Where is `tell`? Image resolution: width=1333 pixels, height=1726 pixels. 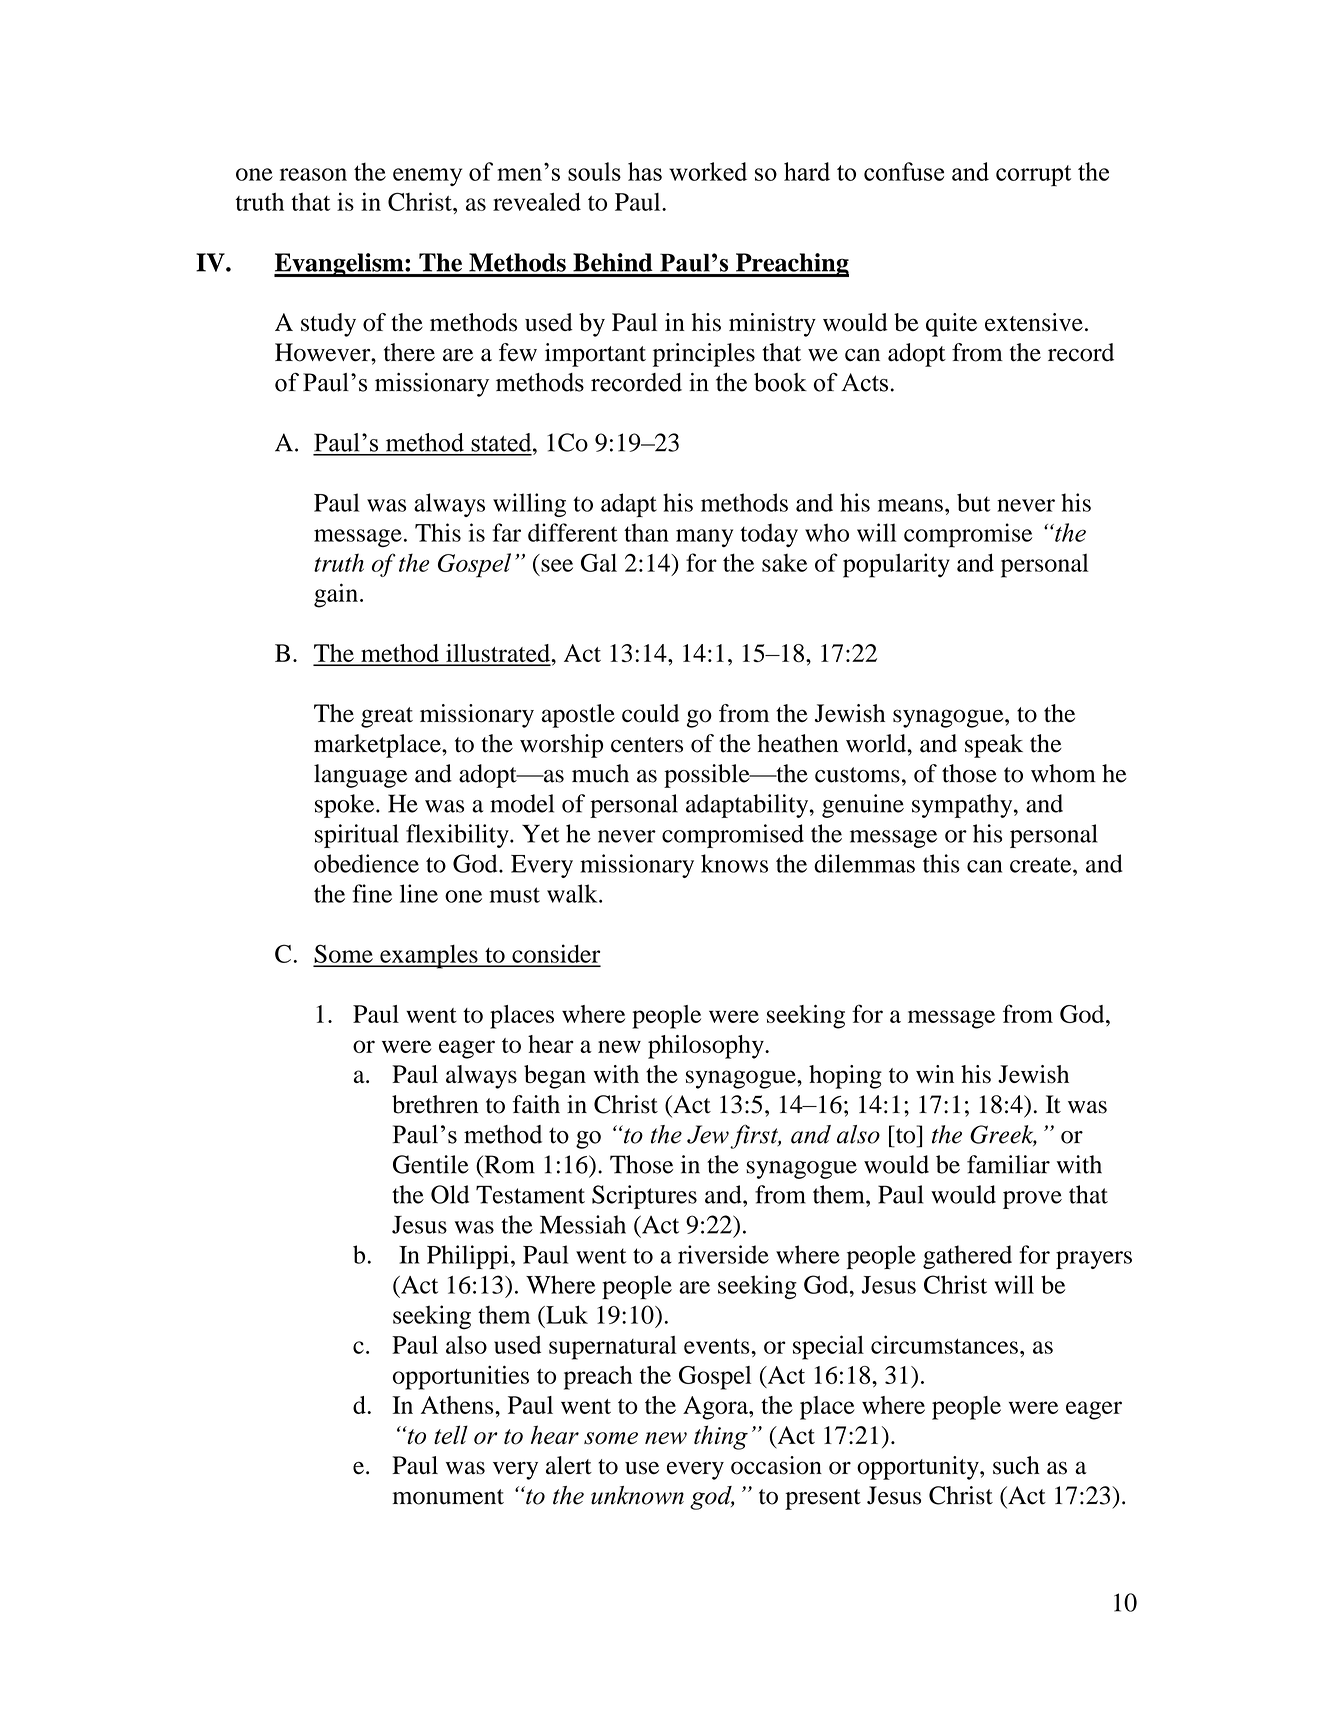 tell is located at coordinates (451, 1434).
